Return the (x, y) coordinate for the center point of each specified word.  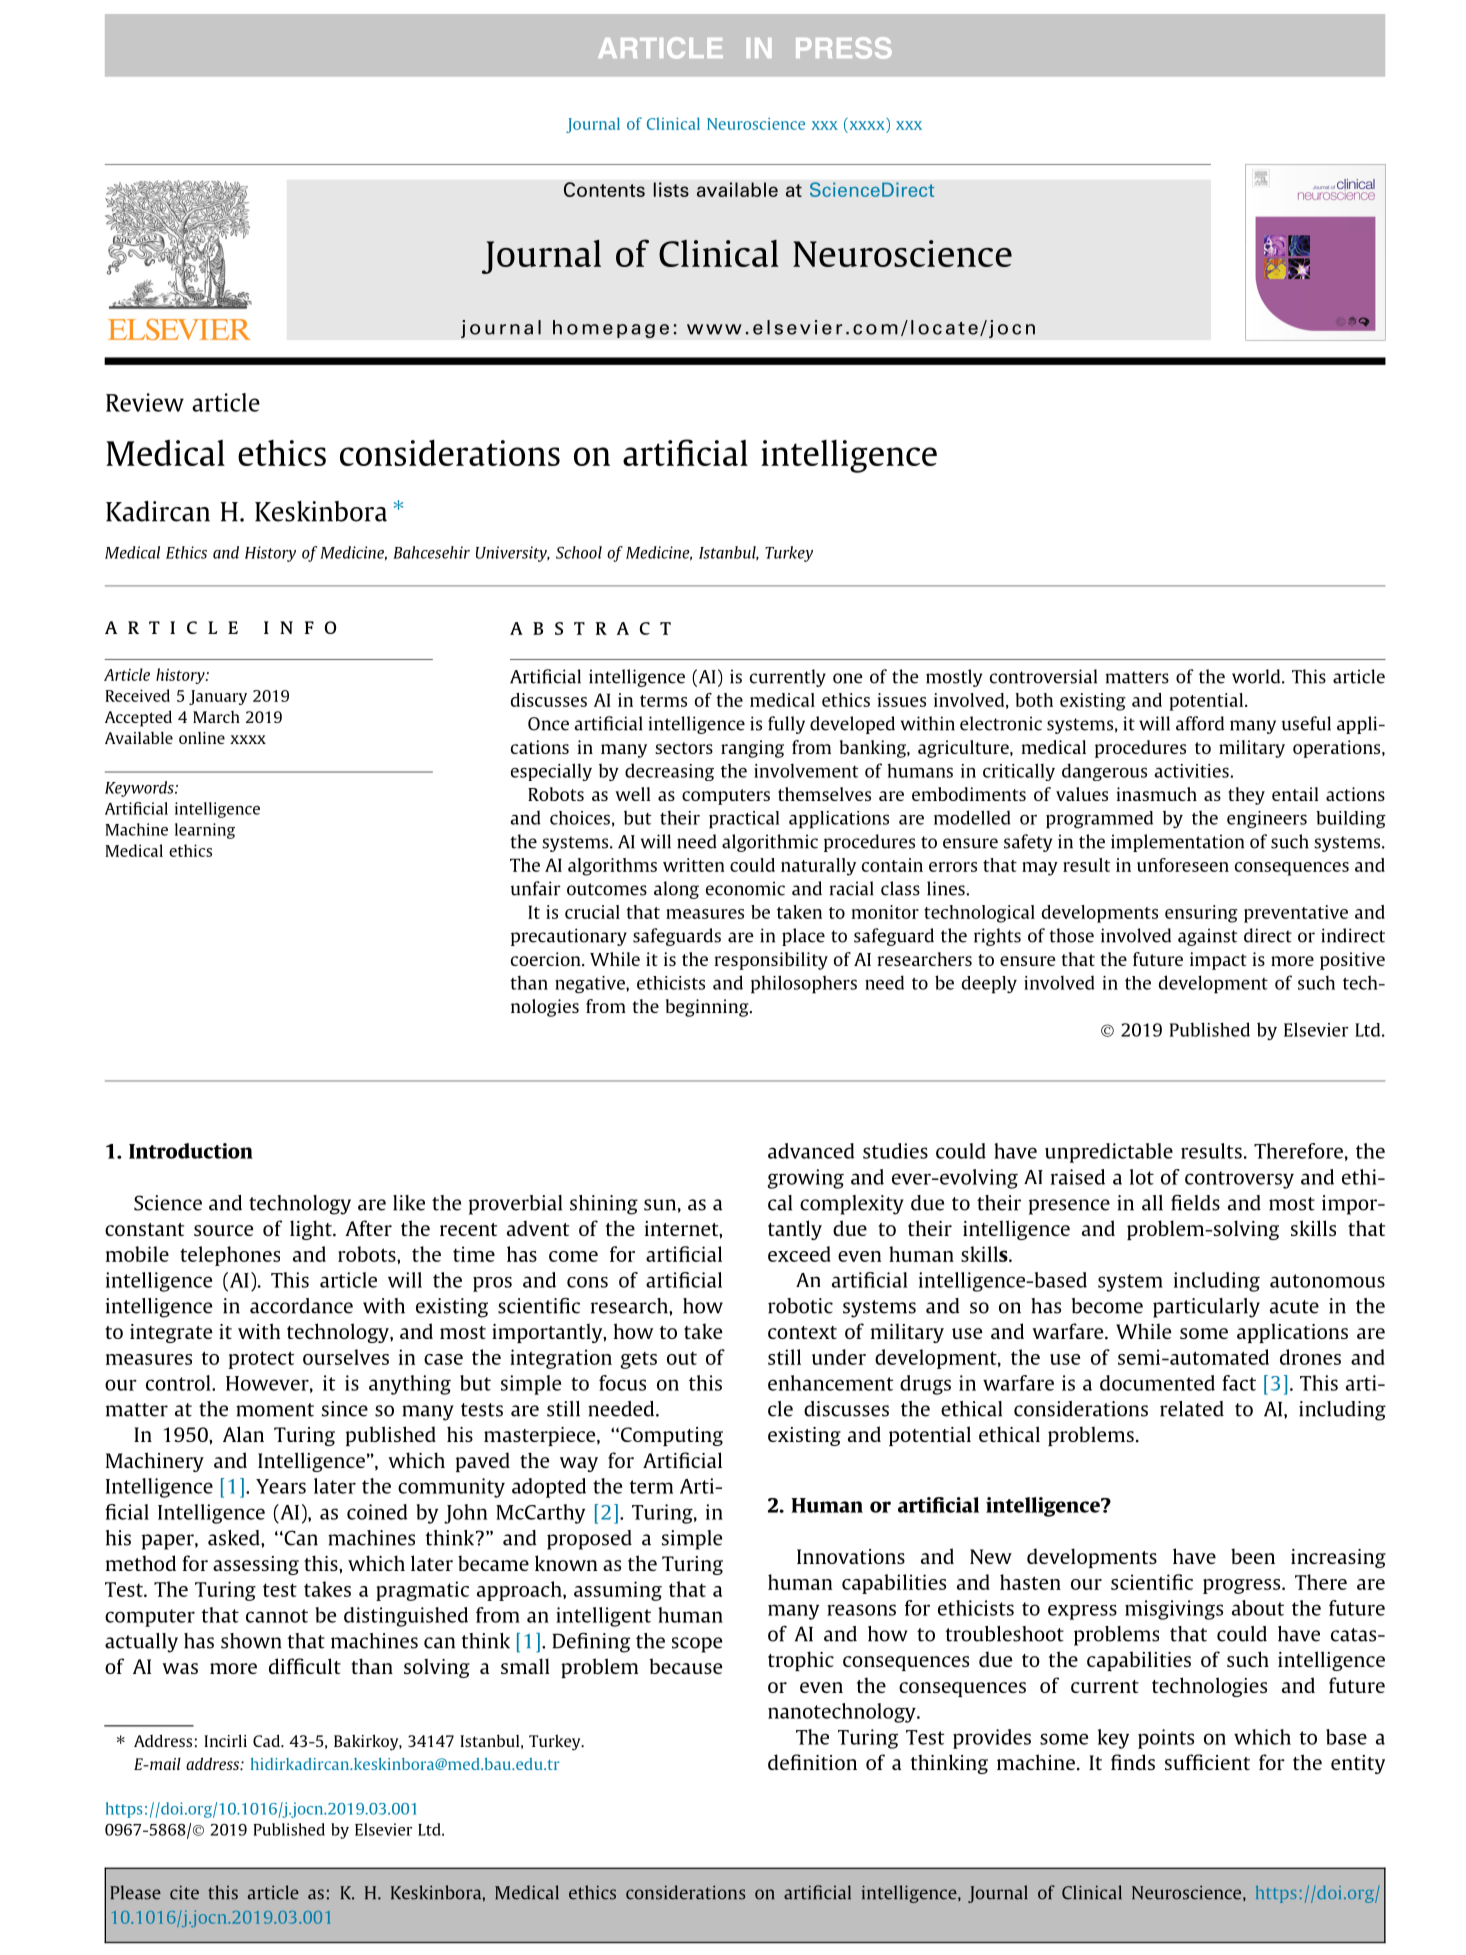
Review (145, 402)
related (1192, 1409)
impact (1218, 961)
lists (671, 189)
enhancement (831, 1383)
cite (184, 1892)
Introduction (191, 1151)
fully (786, 725)
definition (812, 1762)
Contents (604, 189)
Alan (243, 1434)
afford (1200, 723)
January (218, 697)
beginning (708, 1008)
